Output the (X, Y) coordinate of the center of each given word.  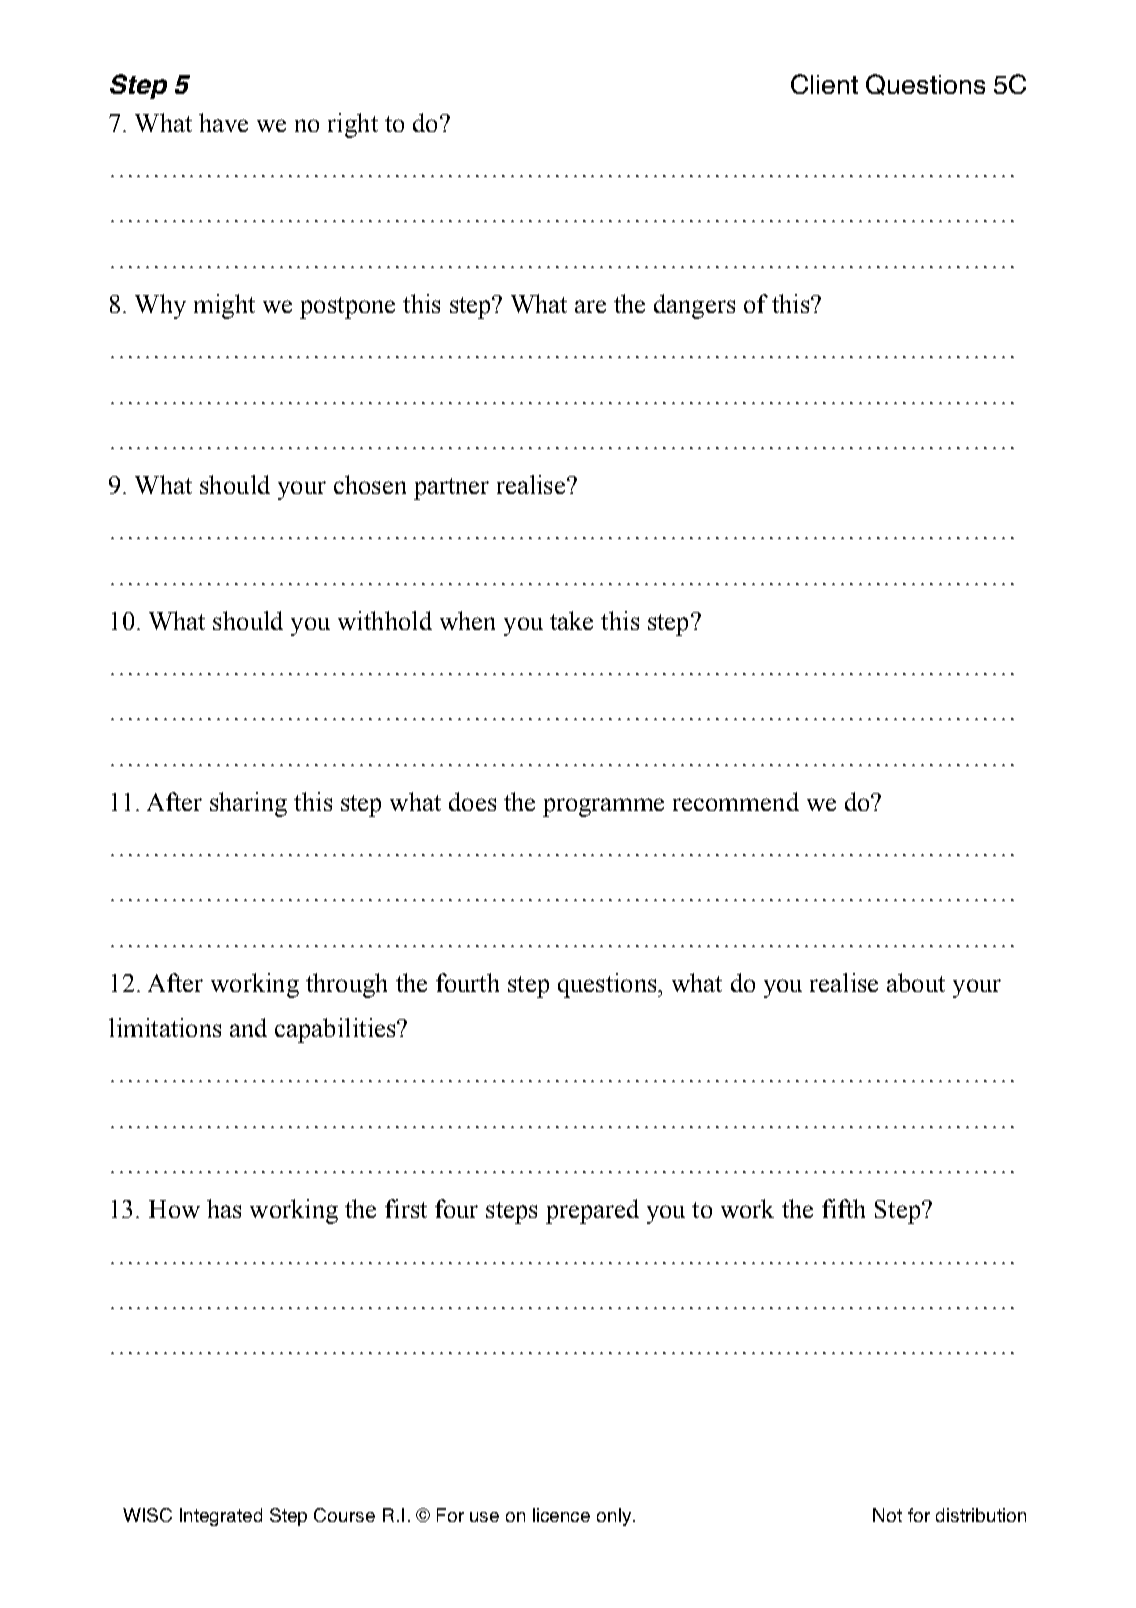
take (571, 620)
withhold (385, 620)
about (916, 982)
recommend (736, 801)
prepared (592, 1211)
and (248, 1027)
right (353, 125)
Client (824, 84)
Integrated (221, 1517)
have (223, 122)
